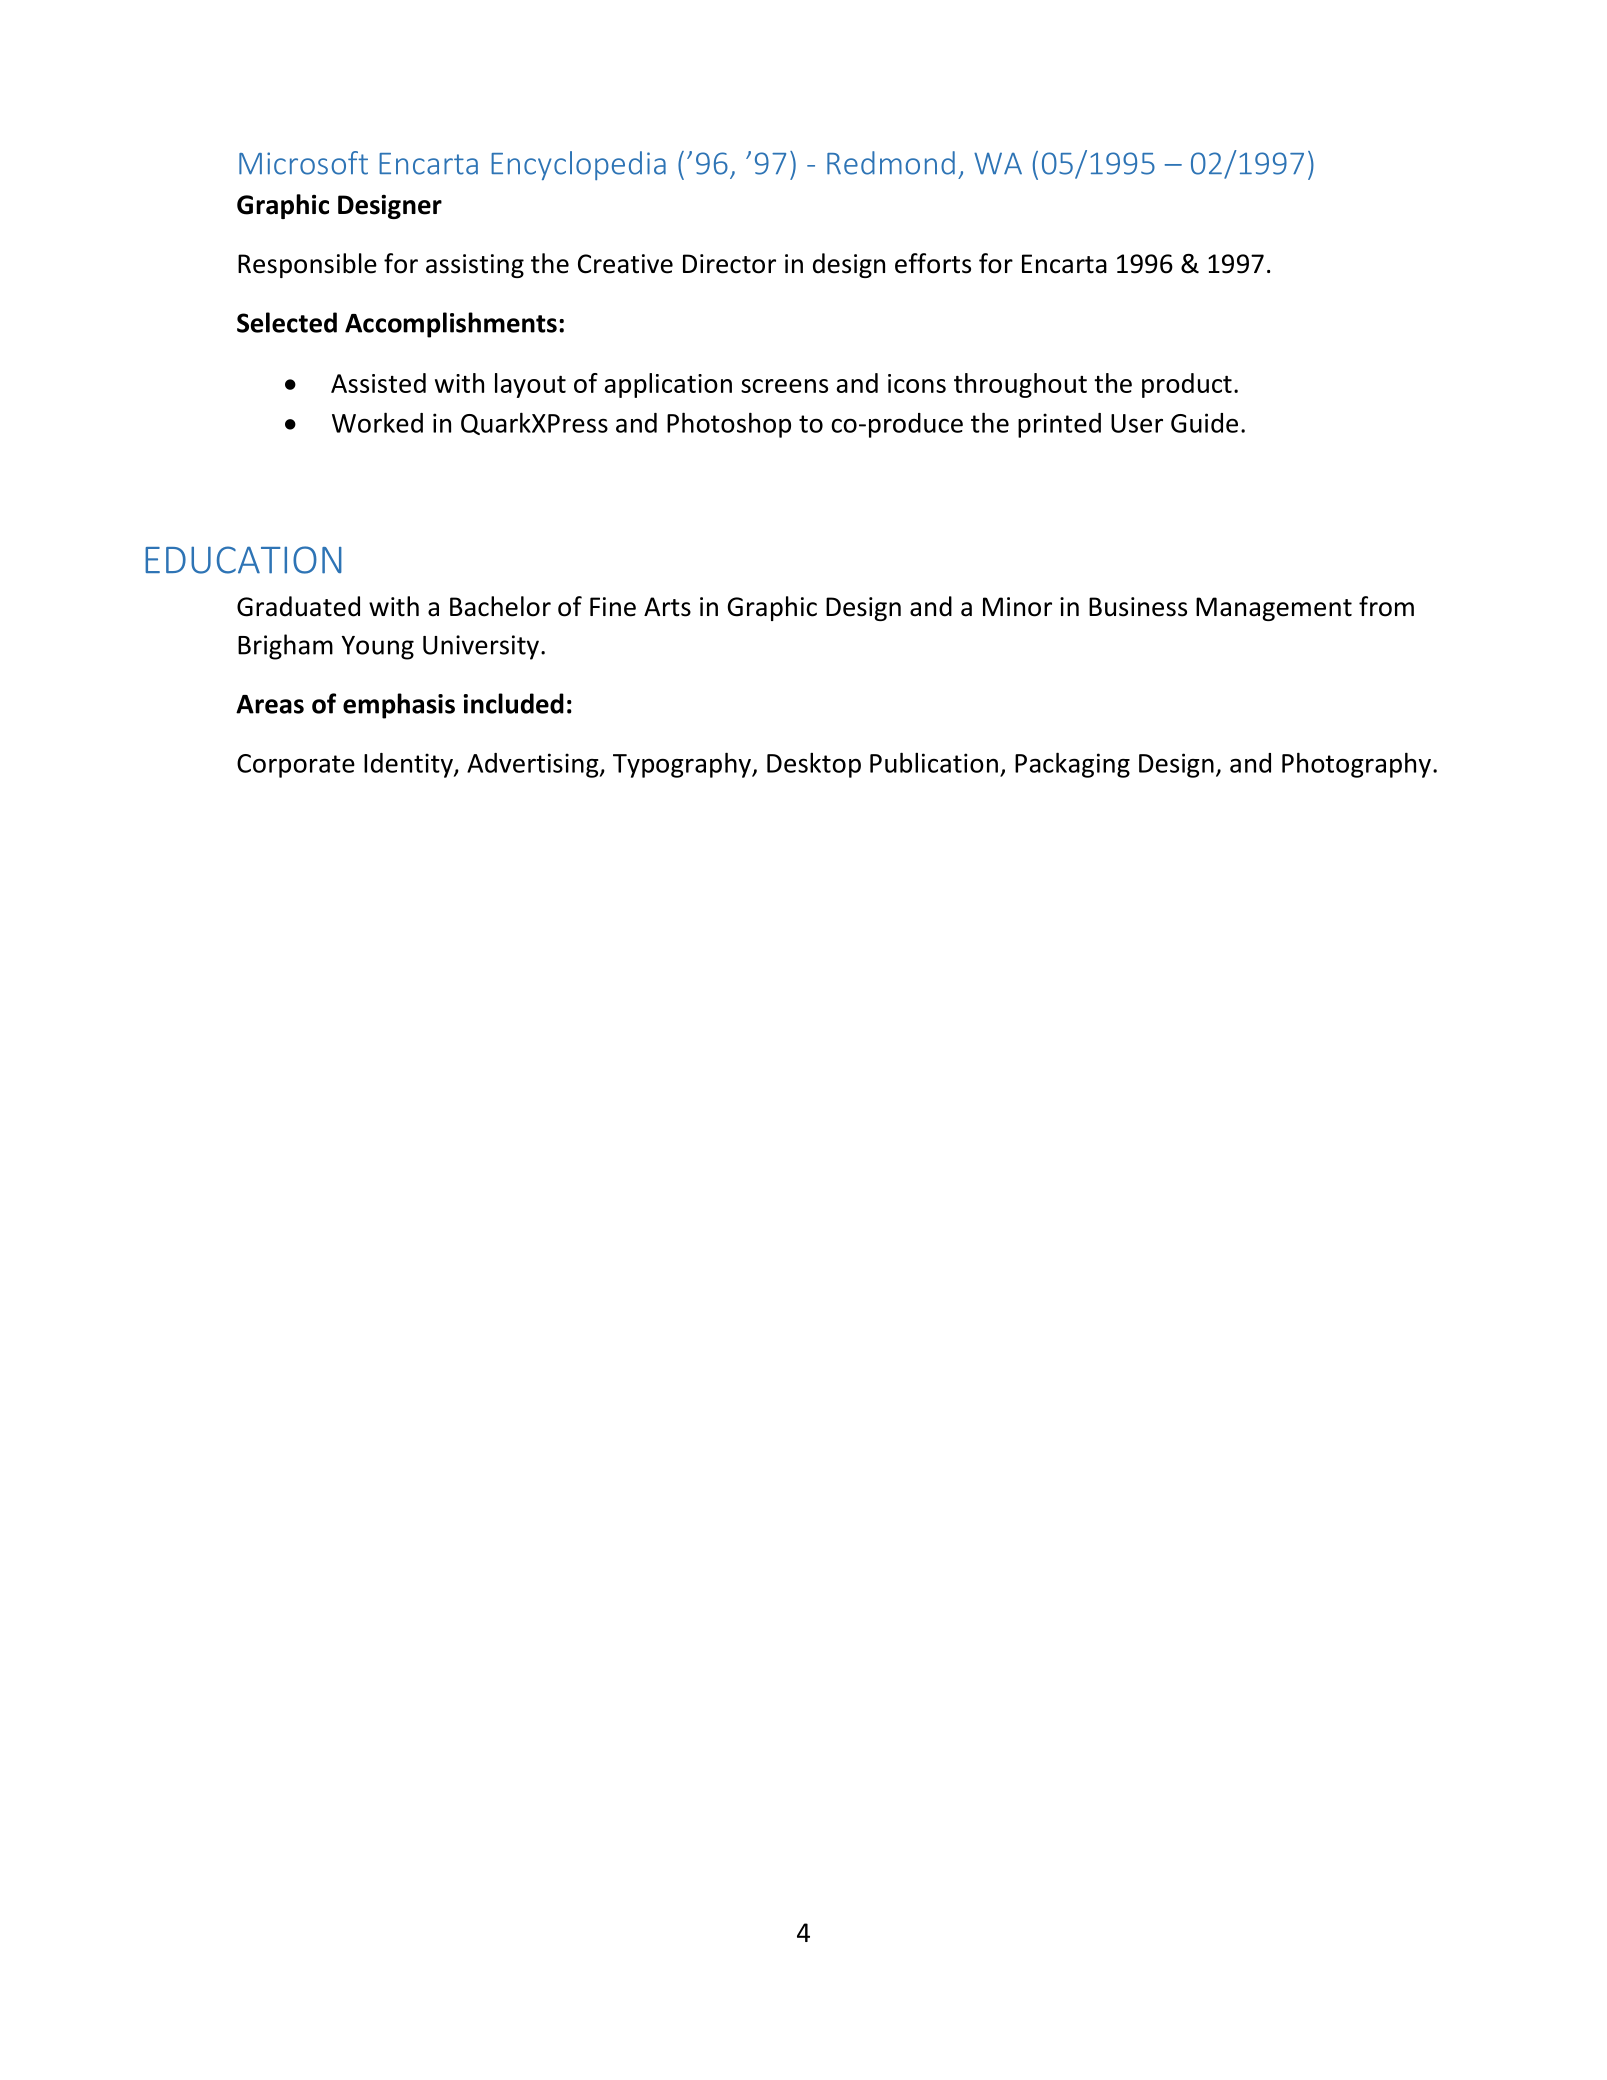 Image resolution: width=1607 pixels, height=2080 pixels. I want to click on Photography, so click(1356, 765).
